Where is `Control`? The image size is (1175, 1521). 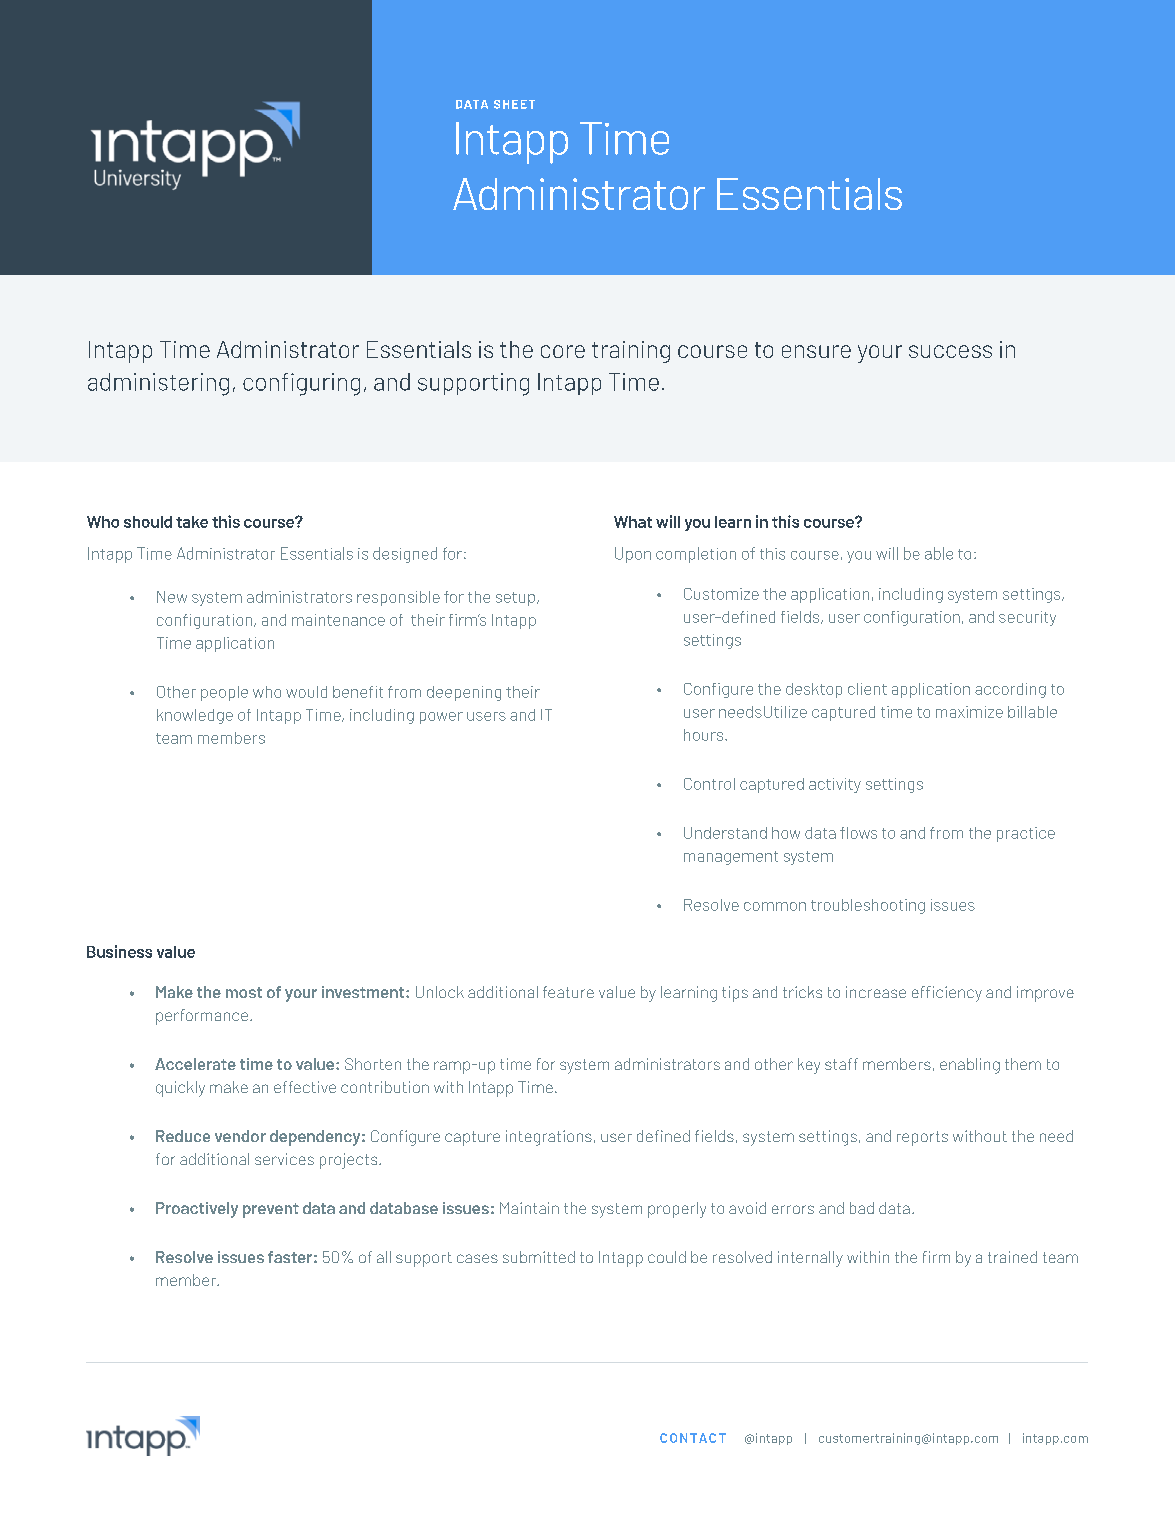 Control is located at coordinates (709, 784).
